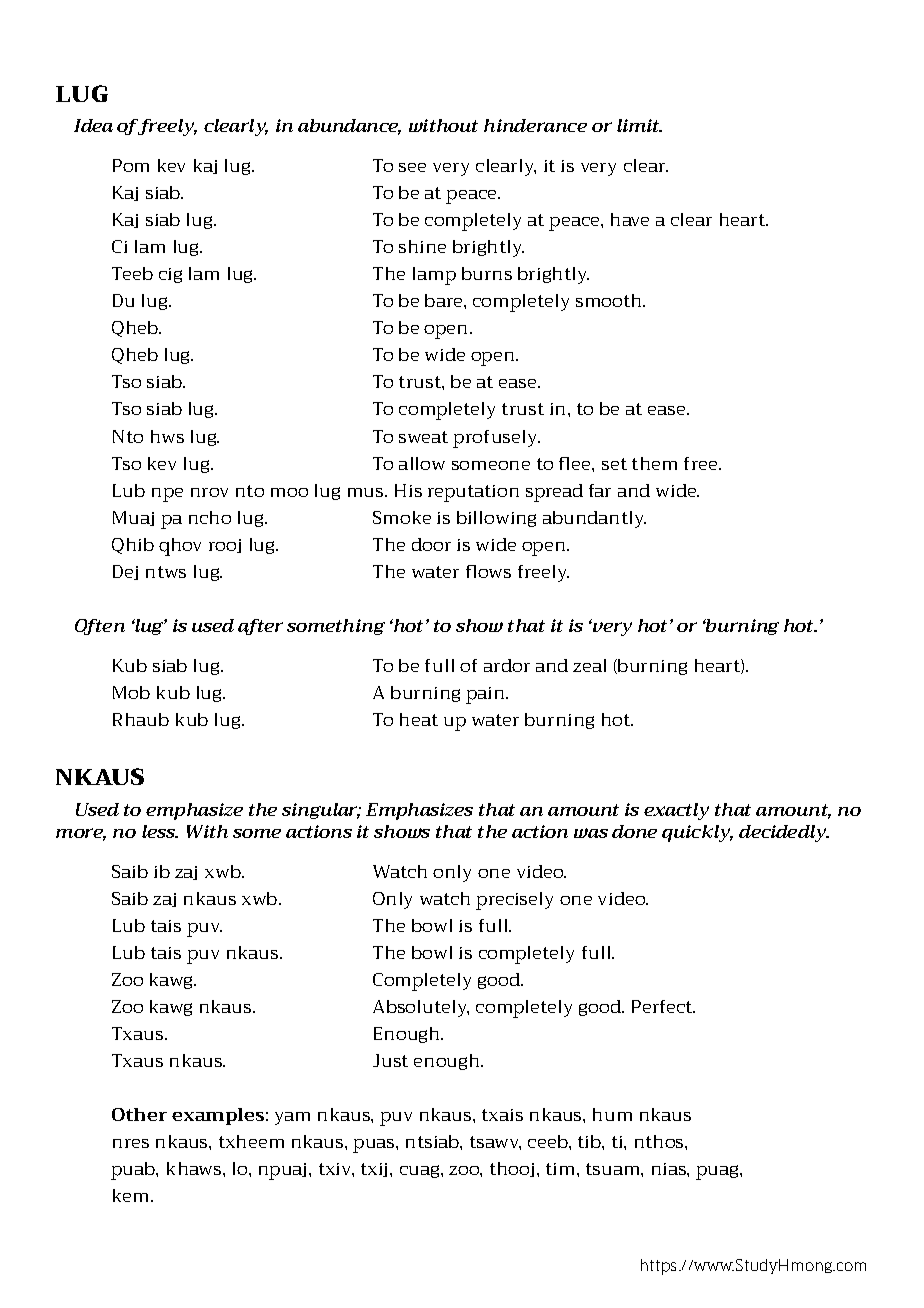 Image resolution: width=924 pixels, height=1308 pixels. What do you see at coordinates (412, 167) in the screenshot?
I see `see` at bounding box center [412, 167].
